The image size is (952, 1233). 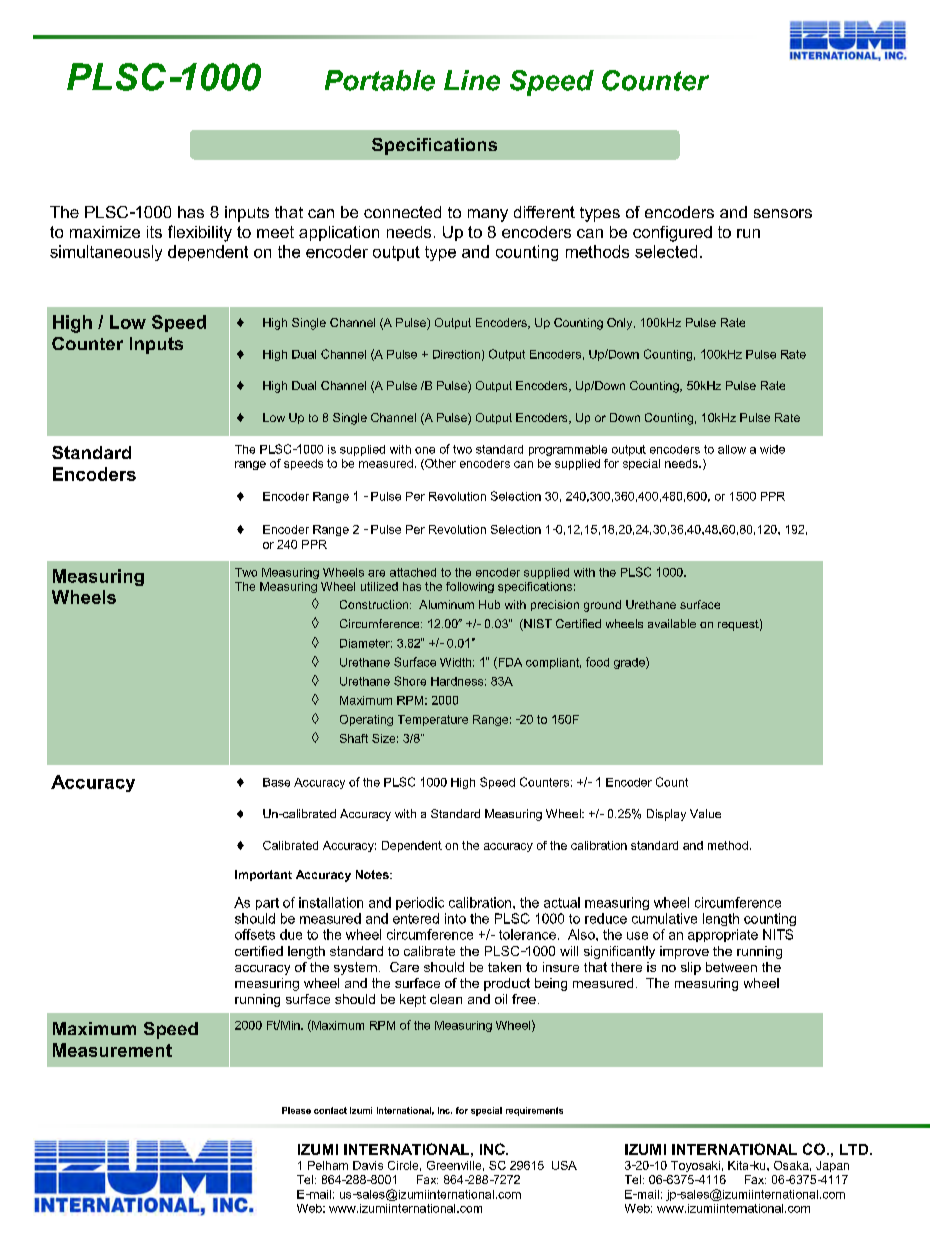 What do you see at coordinates (672, 623) in the screenshot?
I see `available` at bounding box center [672, 623].
